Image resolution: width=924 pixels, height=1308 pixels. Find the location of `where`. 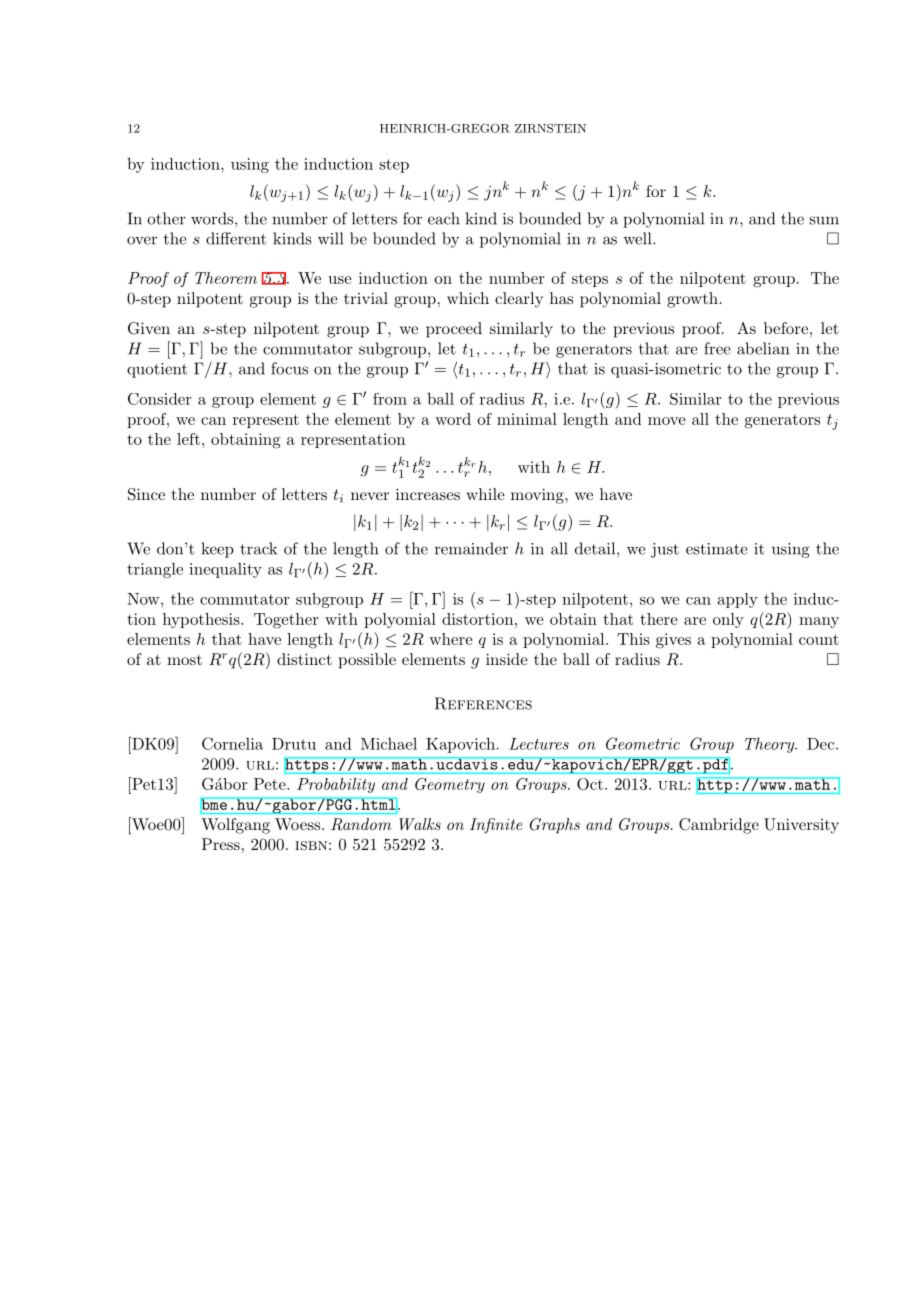

where is located at coordinates (451, 639).
